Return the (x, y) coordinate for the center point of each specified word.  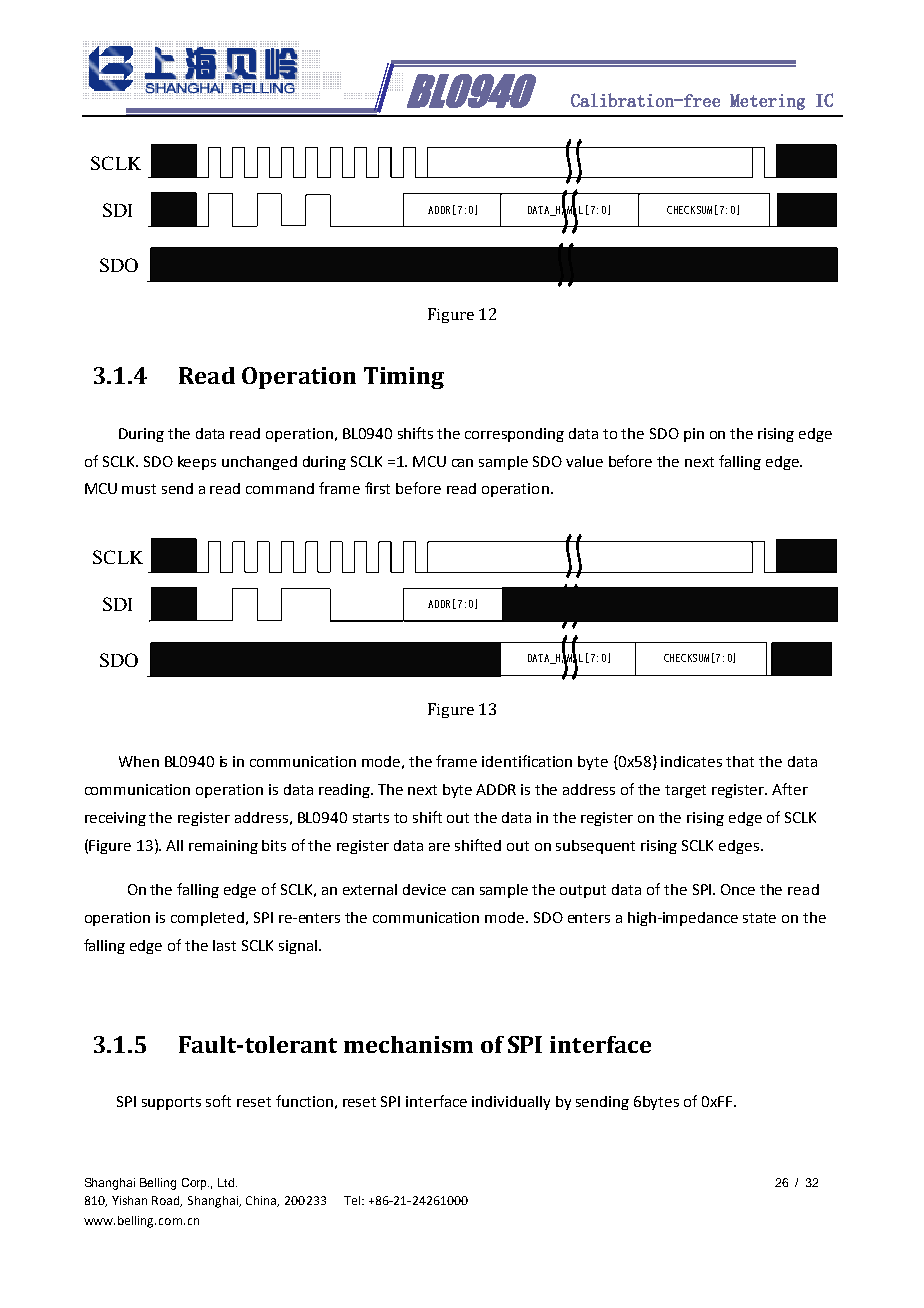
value (584, 461)
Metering (767, 102)
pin (694, 435)
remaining (223, 847)
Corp (195, 1184)
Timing (404, 378)
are (439, 847)
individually (511, 1103)
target (685, 791)
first (377, 488)
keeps (197, 463)
